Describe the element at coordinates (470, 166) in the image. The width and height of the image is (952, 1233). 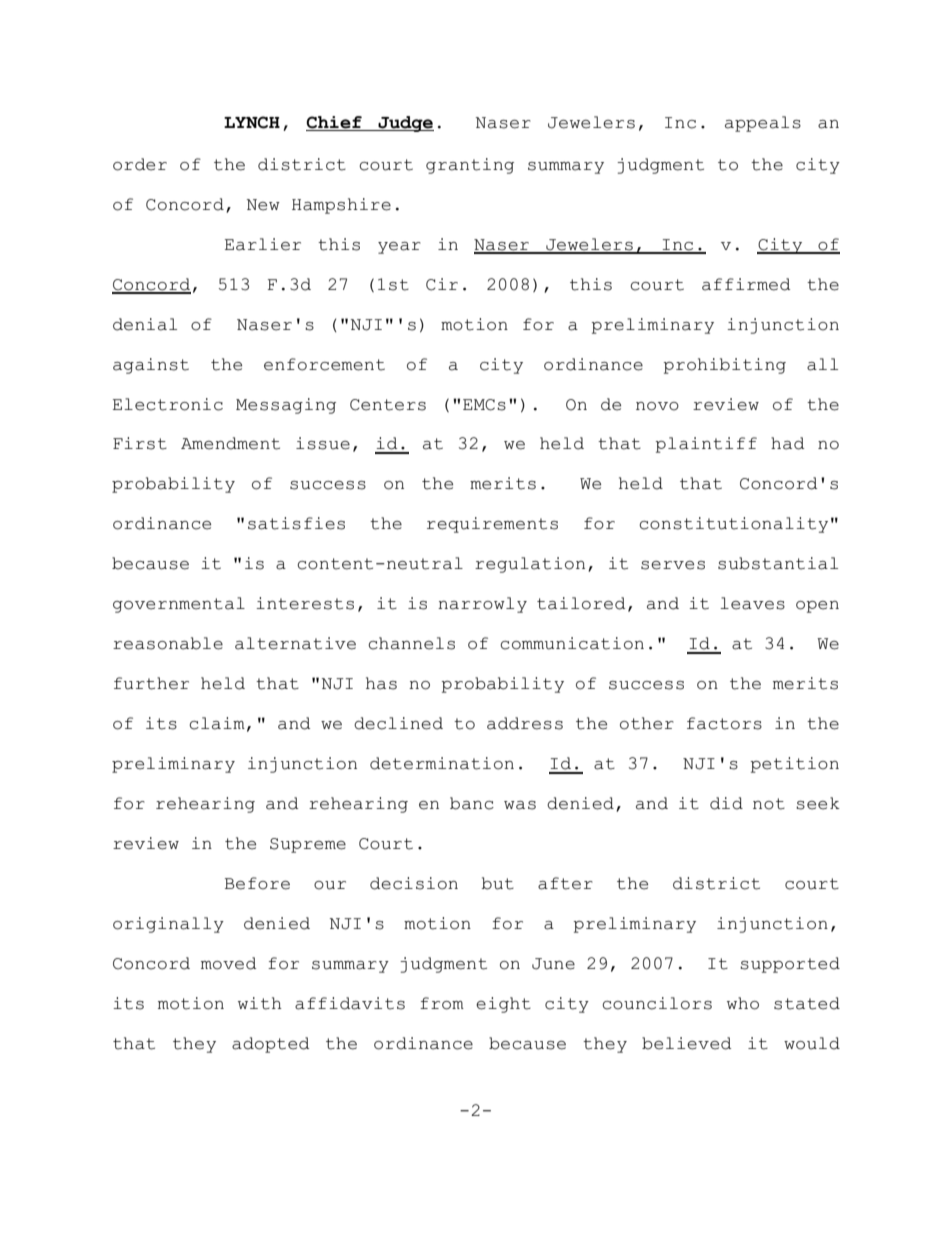
I see `granting` at that location.
